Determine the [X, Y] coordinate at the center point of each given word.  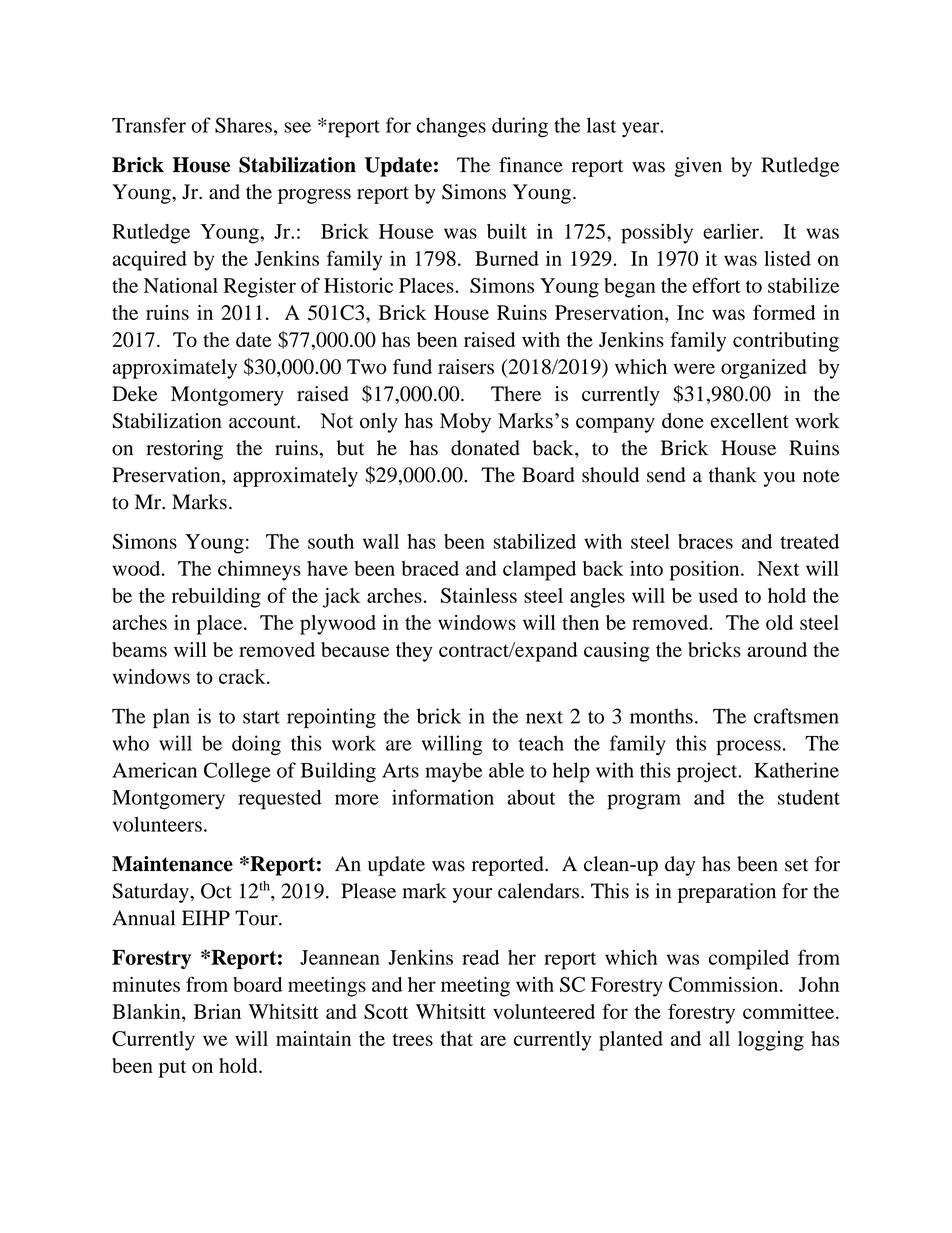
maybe [454, 772]
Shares [243, 125]
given [698, 167]
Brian [217, 1011]
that [457, 1038]
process [748, 748]
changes [451, 127]
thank [733, 475]
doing [256, 745]
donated [485, 448]
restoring [184, 450]
